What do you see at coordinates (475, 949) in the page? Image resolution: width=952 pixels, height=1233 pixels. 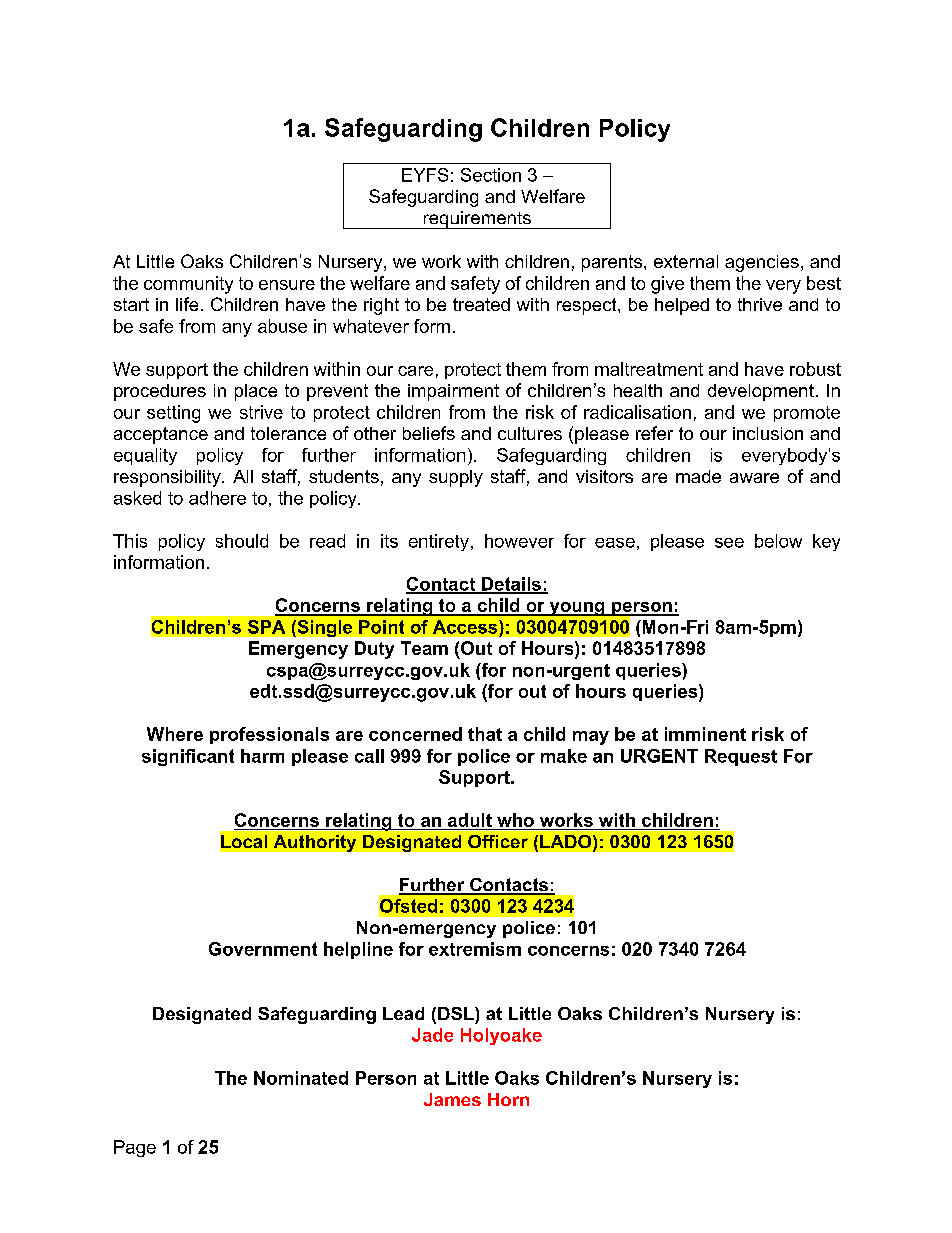 I see `extremism` at bounding box center [475, 949].
